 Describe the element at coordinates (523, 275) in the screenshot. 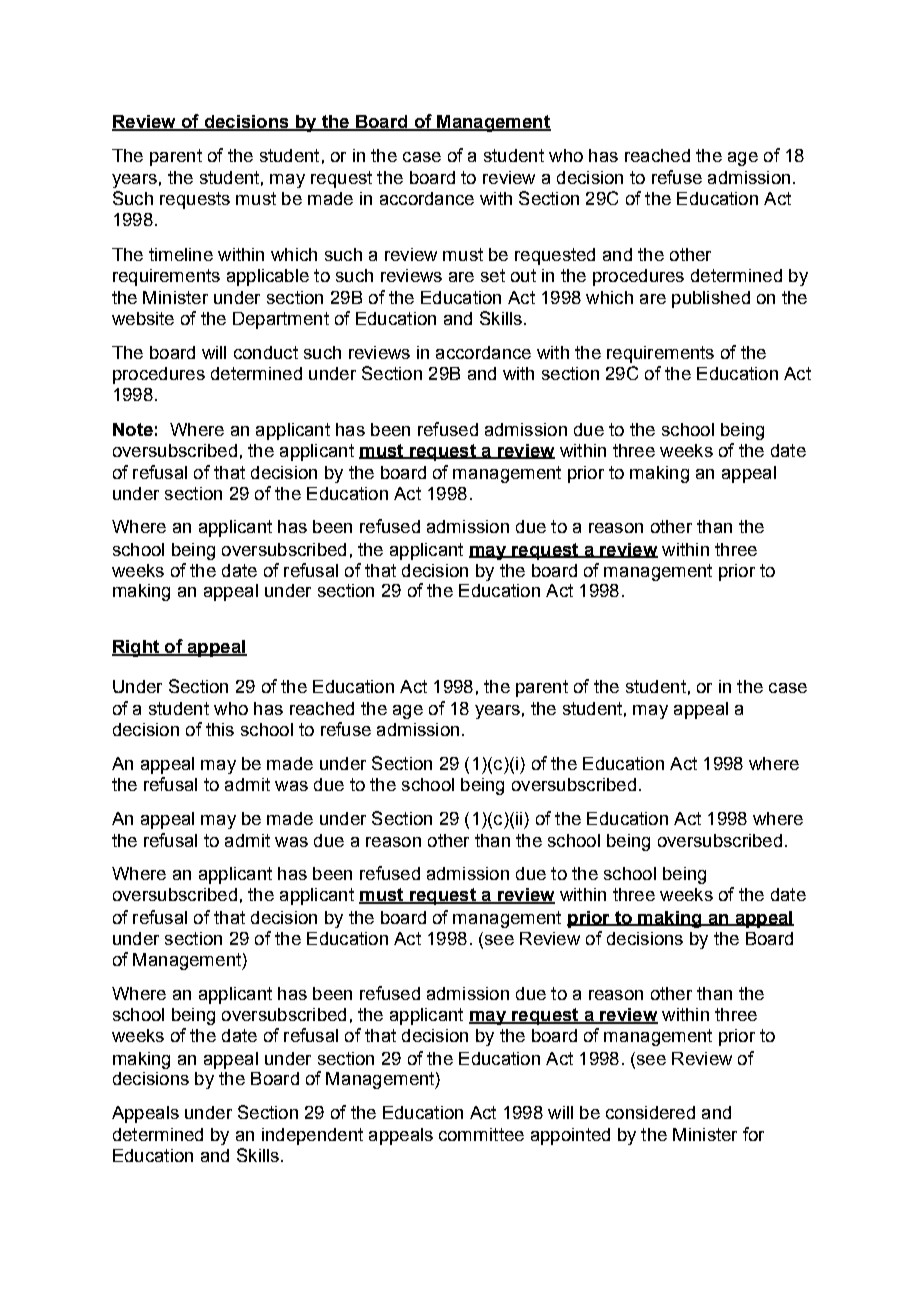

I see `out` at that location.
